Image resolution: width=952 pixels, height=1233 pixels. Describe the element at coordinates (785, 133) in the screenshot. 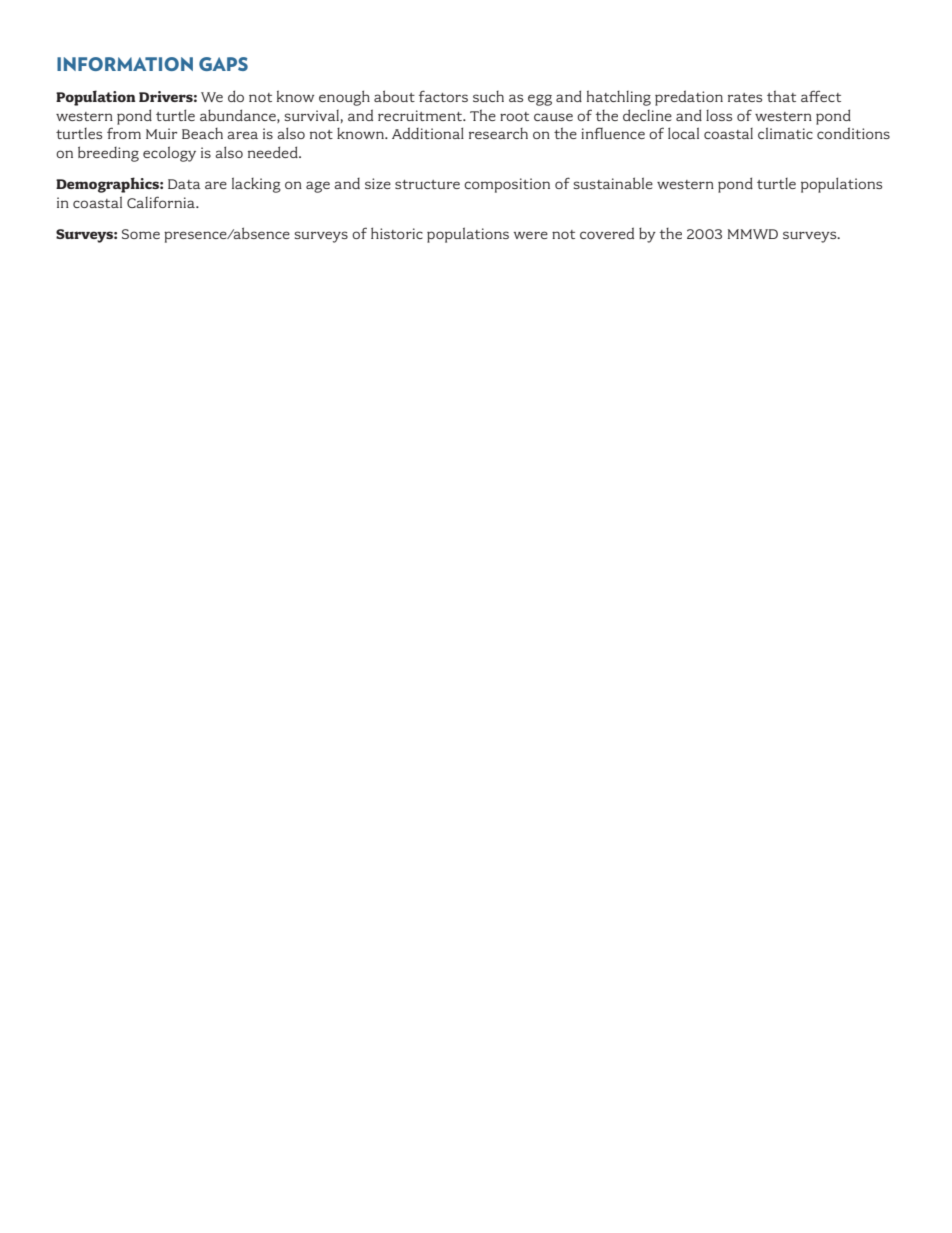

I see `climatic` at that location.
